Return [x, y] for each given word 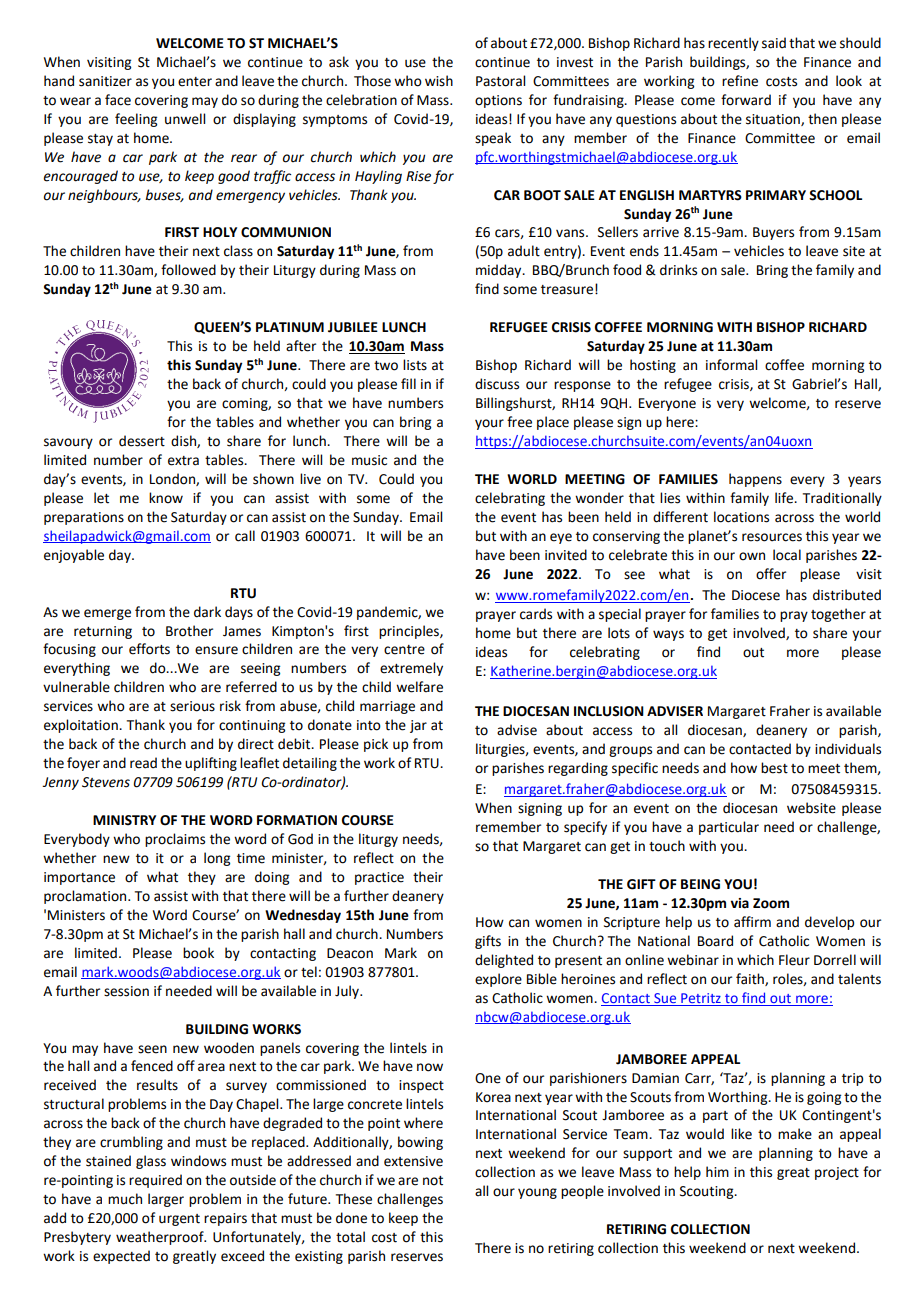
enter [195, 82]
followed [188, 270]
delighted [504, 961]
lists [415, 365]
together [838, 615]
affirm [752, 922]
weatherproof [161, 1238]
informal [731, 365]
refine [740, 81]
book [198, 953]
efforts [149, 649]
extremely [411, 669]
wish [439, 81]
